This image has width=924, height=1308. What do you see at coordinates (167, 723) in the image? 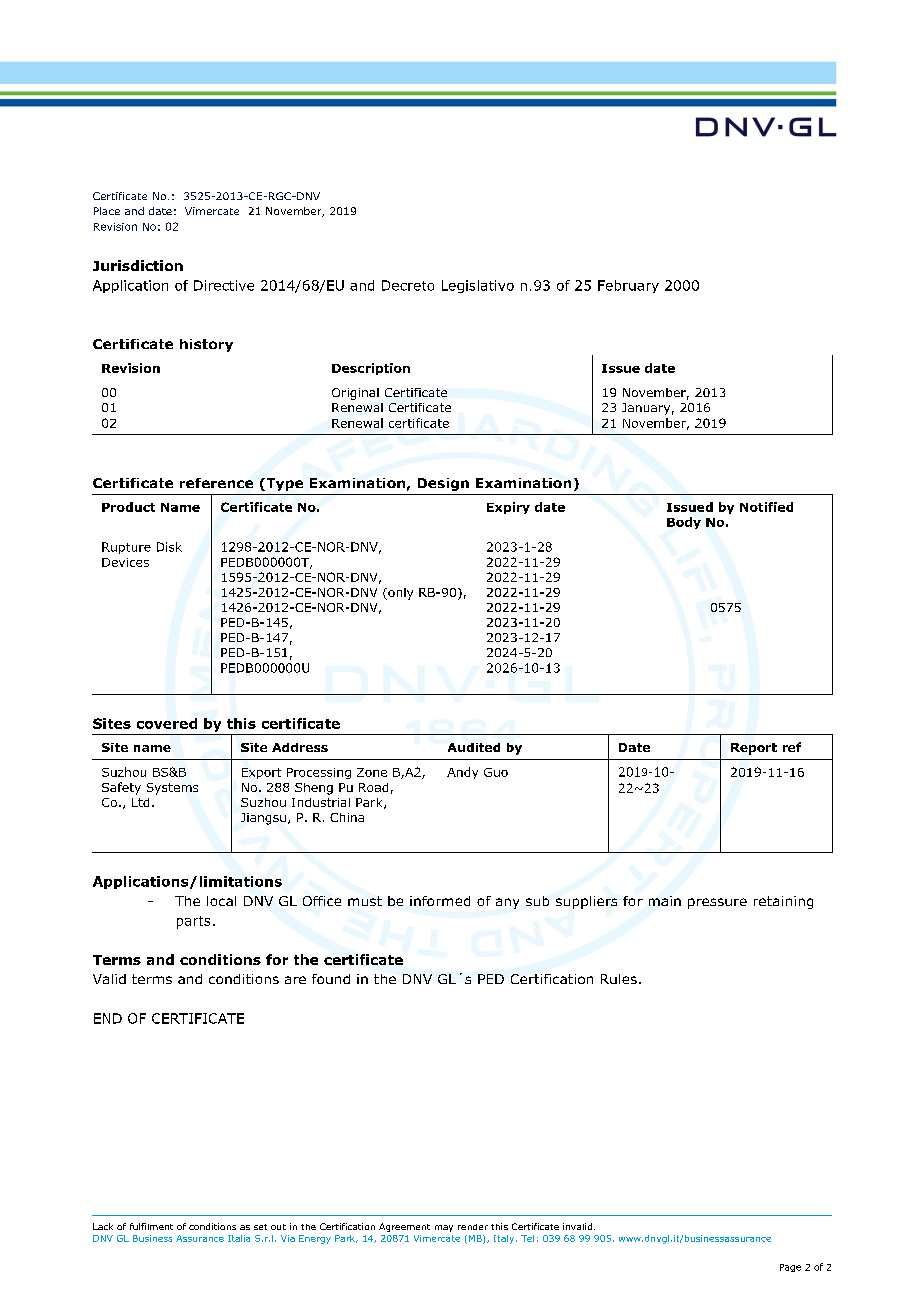
I see `covered` at bounding box center [167, 723].
